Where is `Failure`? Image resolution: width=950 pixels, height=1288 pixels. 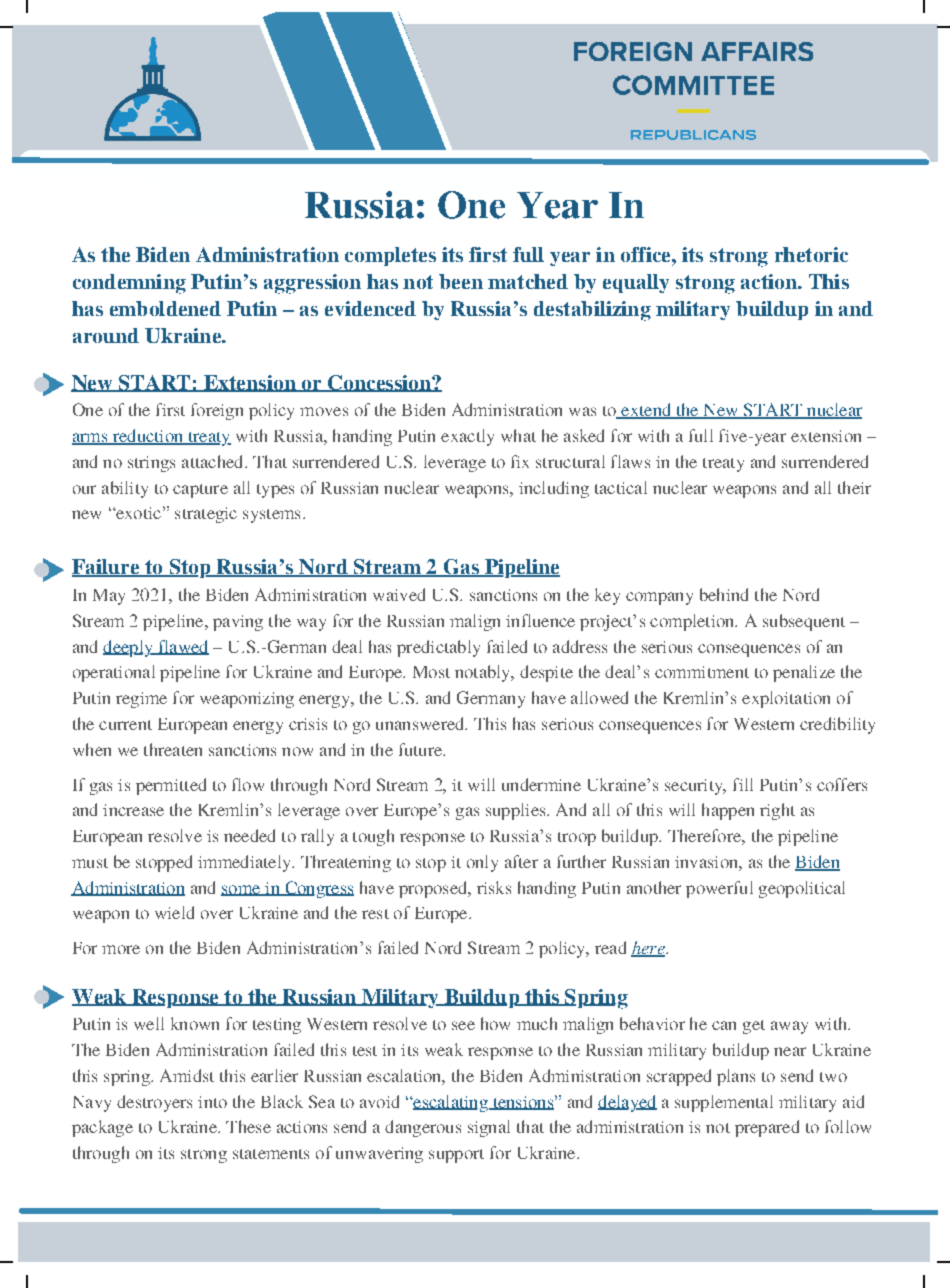 Failure is located at coordinates (107, 568).
